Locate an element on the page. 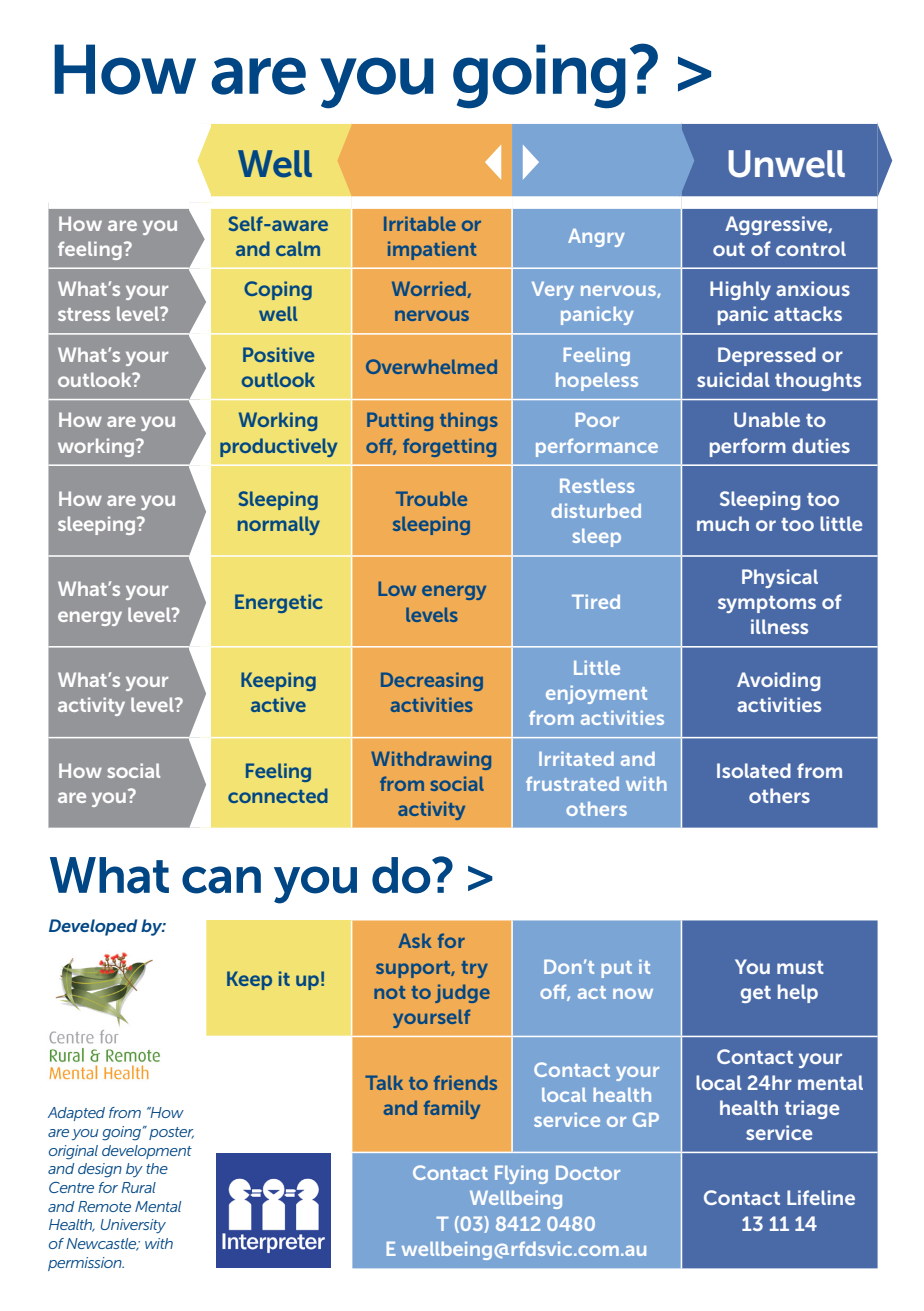 This document has height=1311, width=924. poster is located at coordinates (171, 1133).
